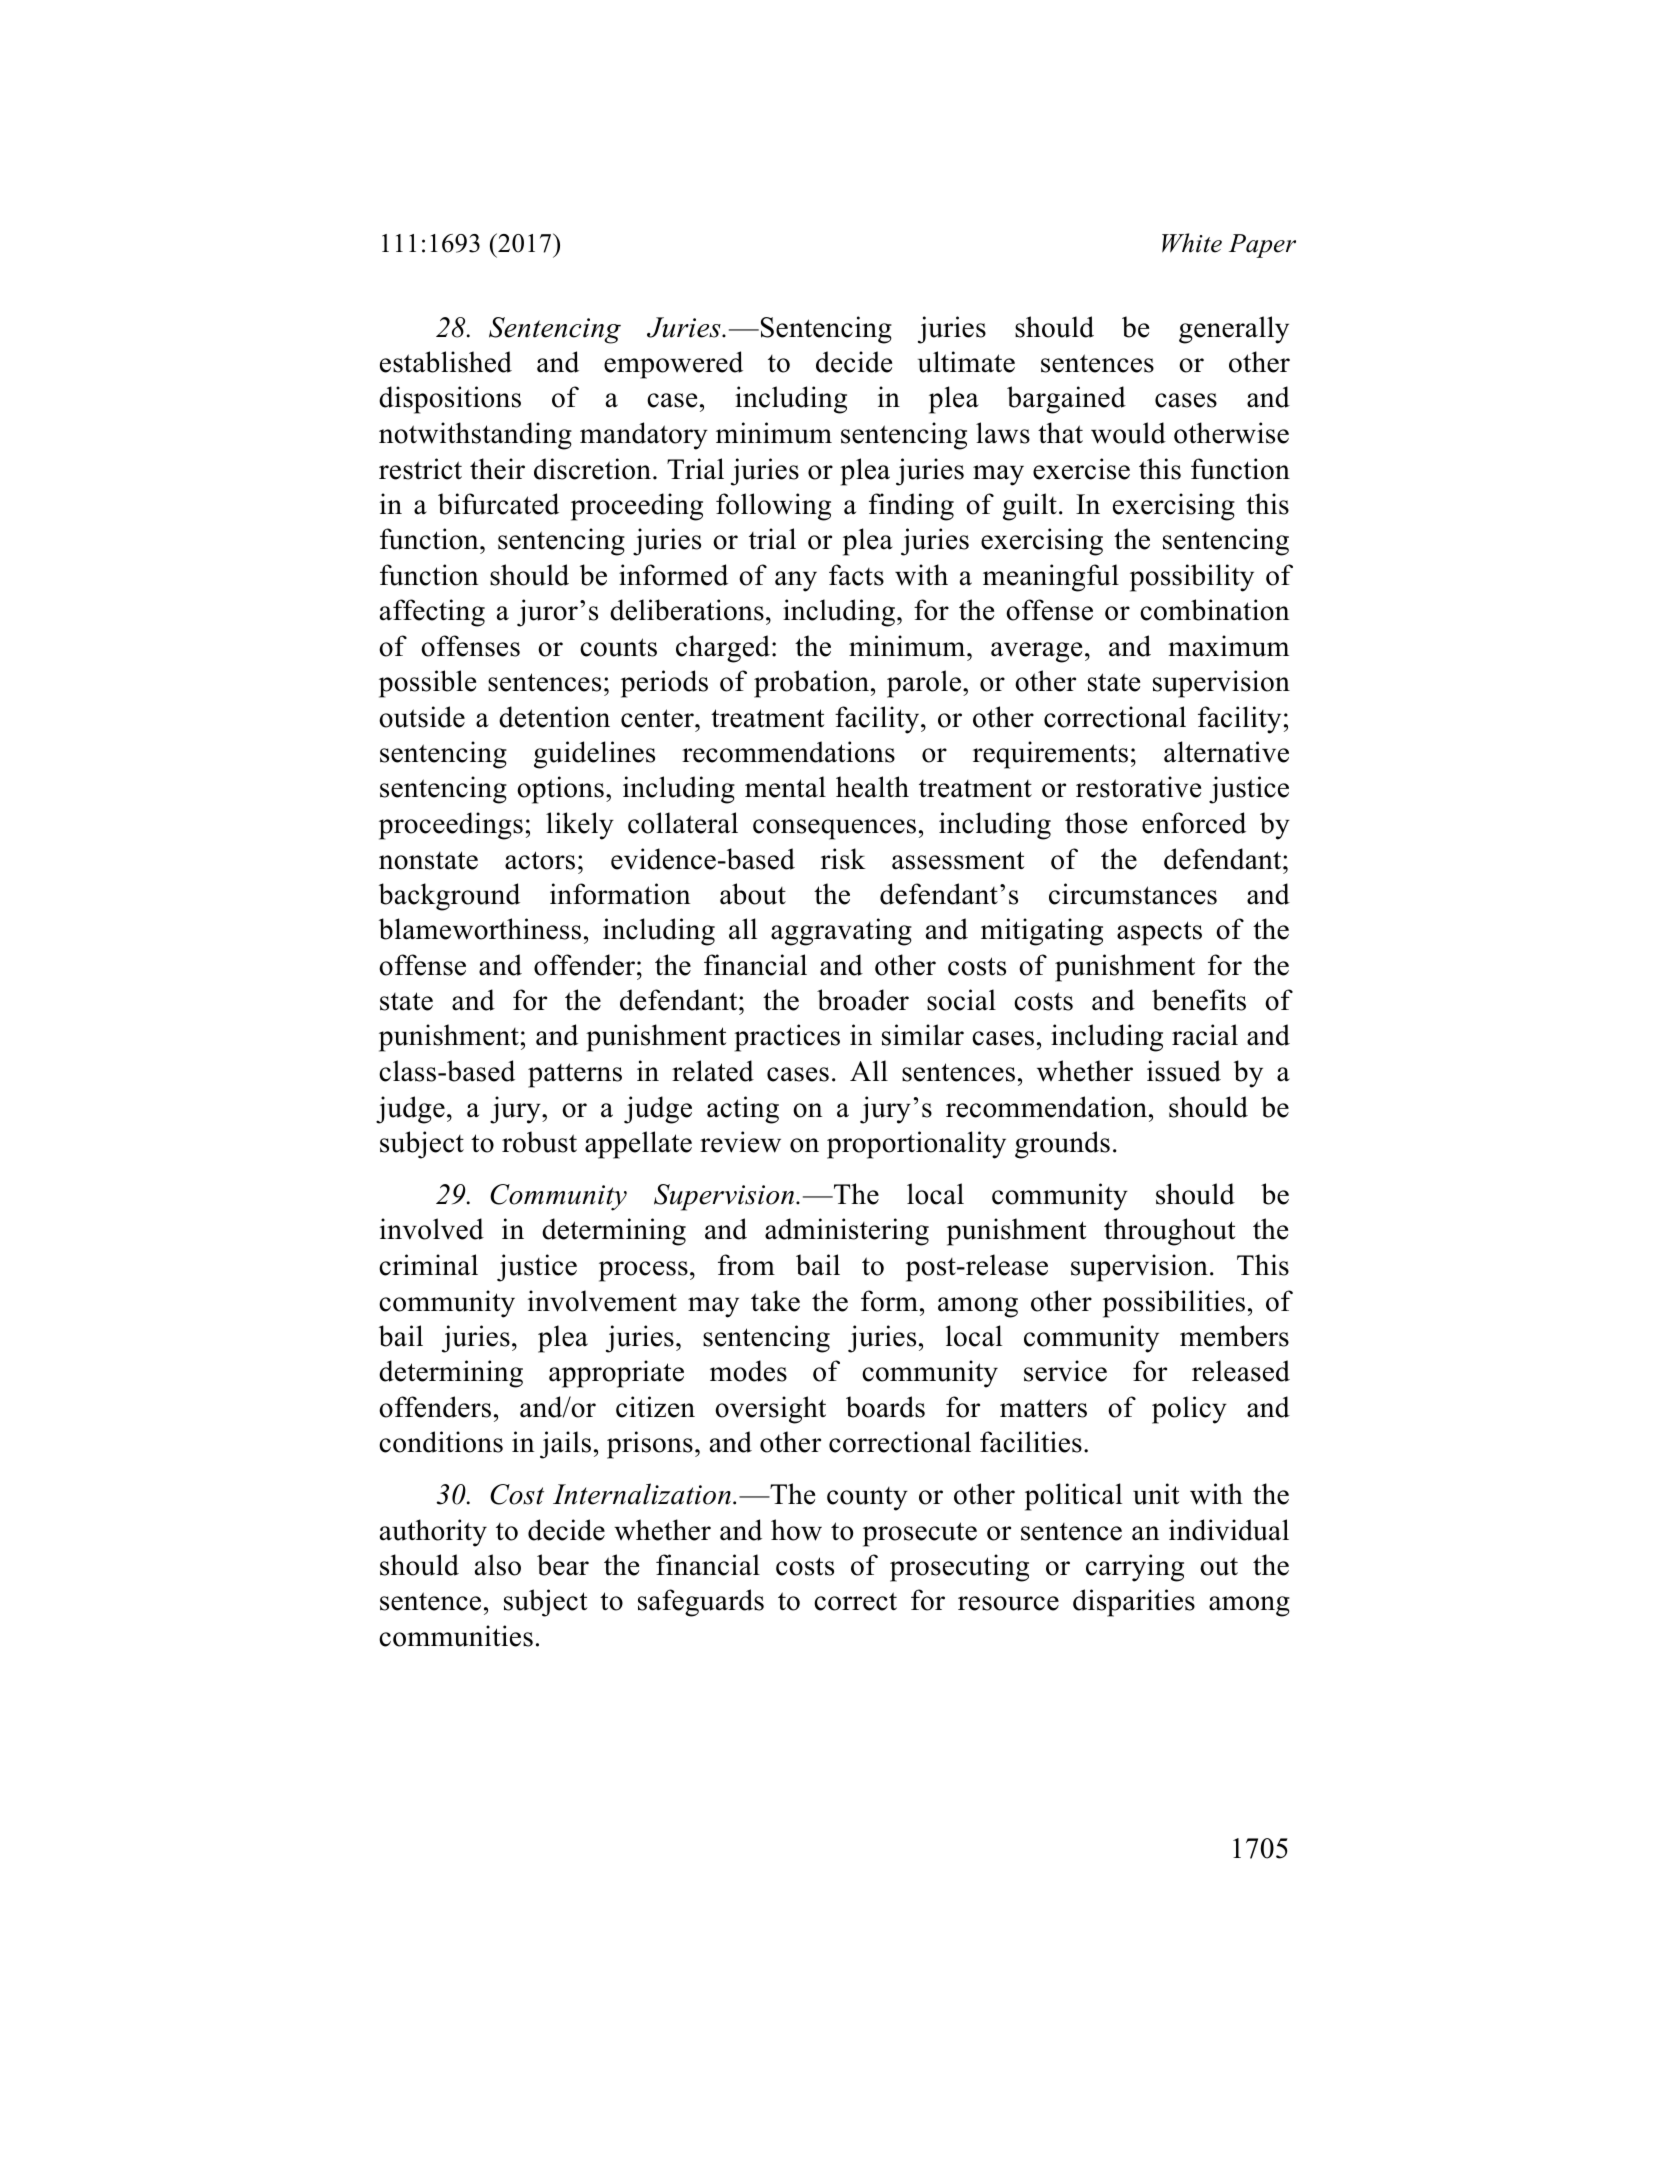 The image size is (1669, 2160). I want to click on ultimate, so click(966, 362).
